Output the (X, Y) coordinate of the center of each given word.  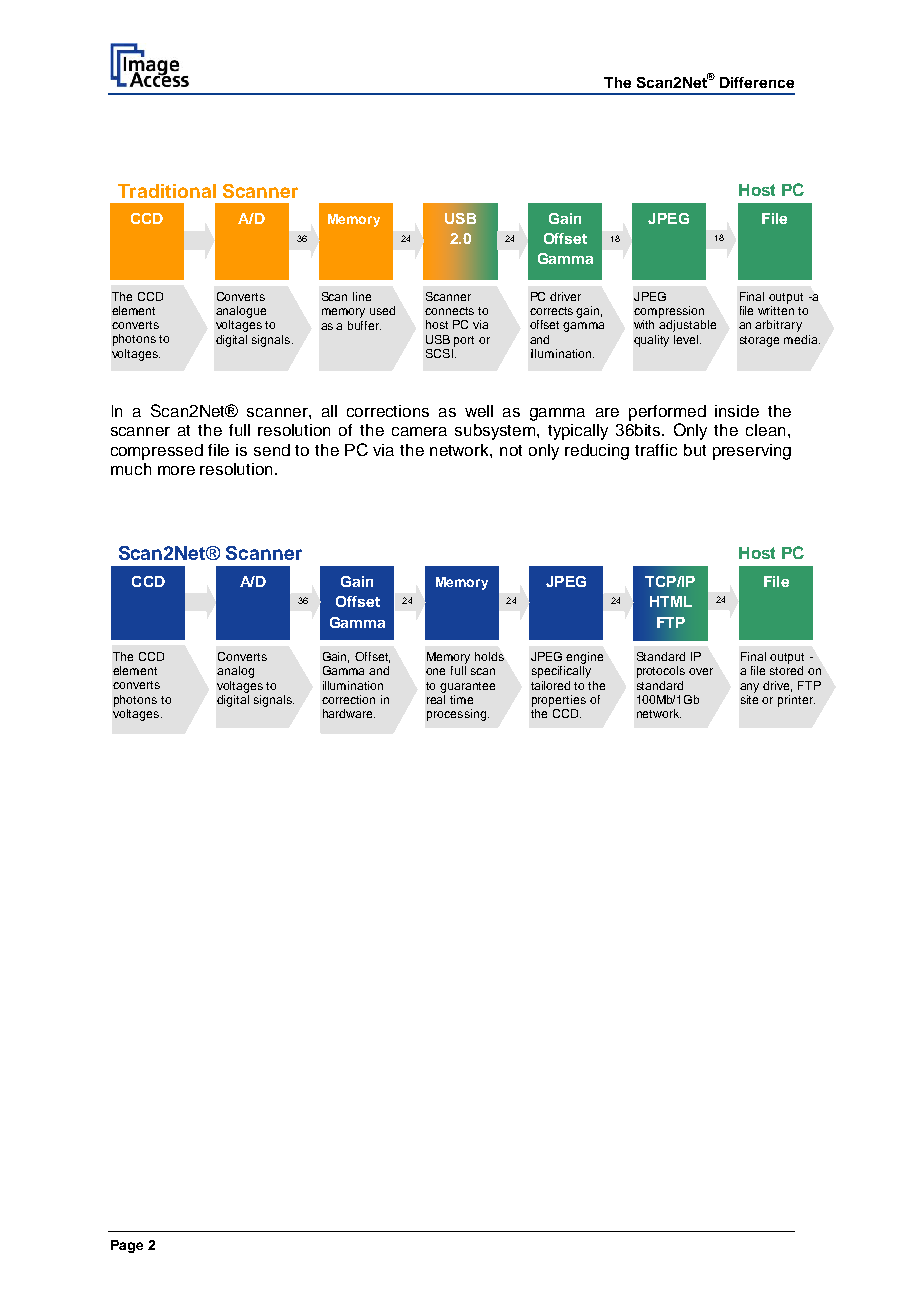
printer (796, 701)
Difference (757, 82)
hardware (349, 713)
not (511, 450)
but (695, 450)
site (749, 699)
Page (127, 1246)
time (461, 699)
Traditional (167, 191)
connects (449, 311)
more (176, 470)
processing (456, 715)
